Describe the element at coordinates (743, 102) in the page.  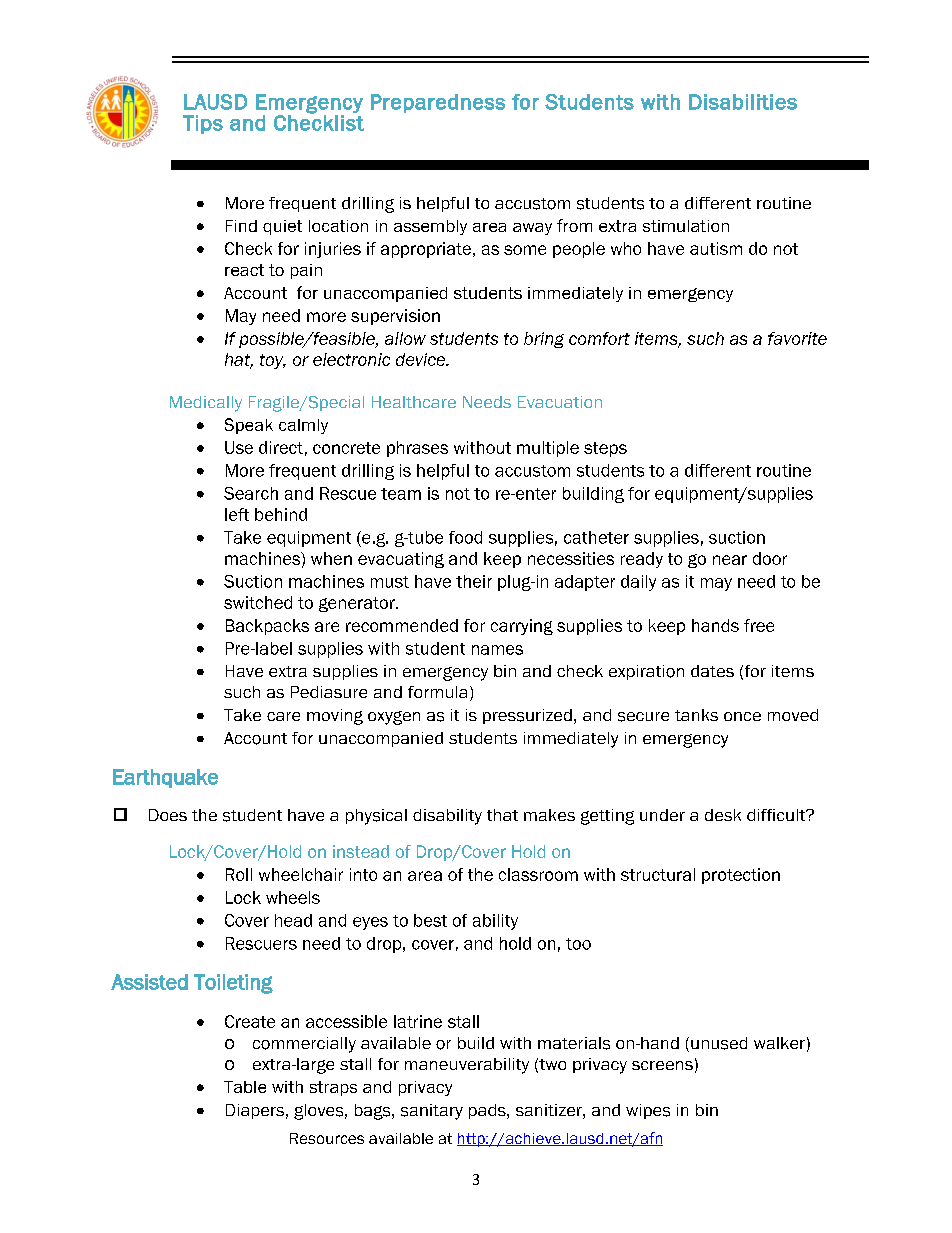
I see `Disabilities` at that location.
